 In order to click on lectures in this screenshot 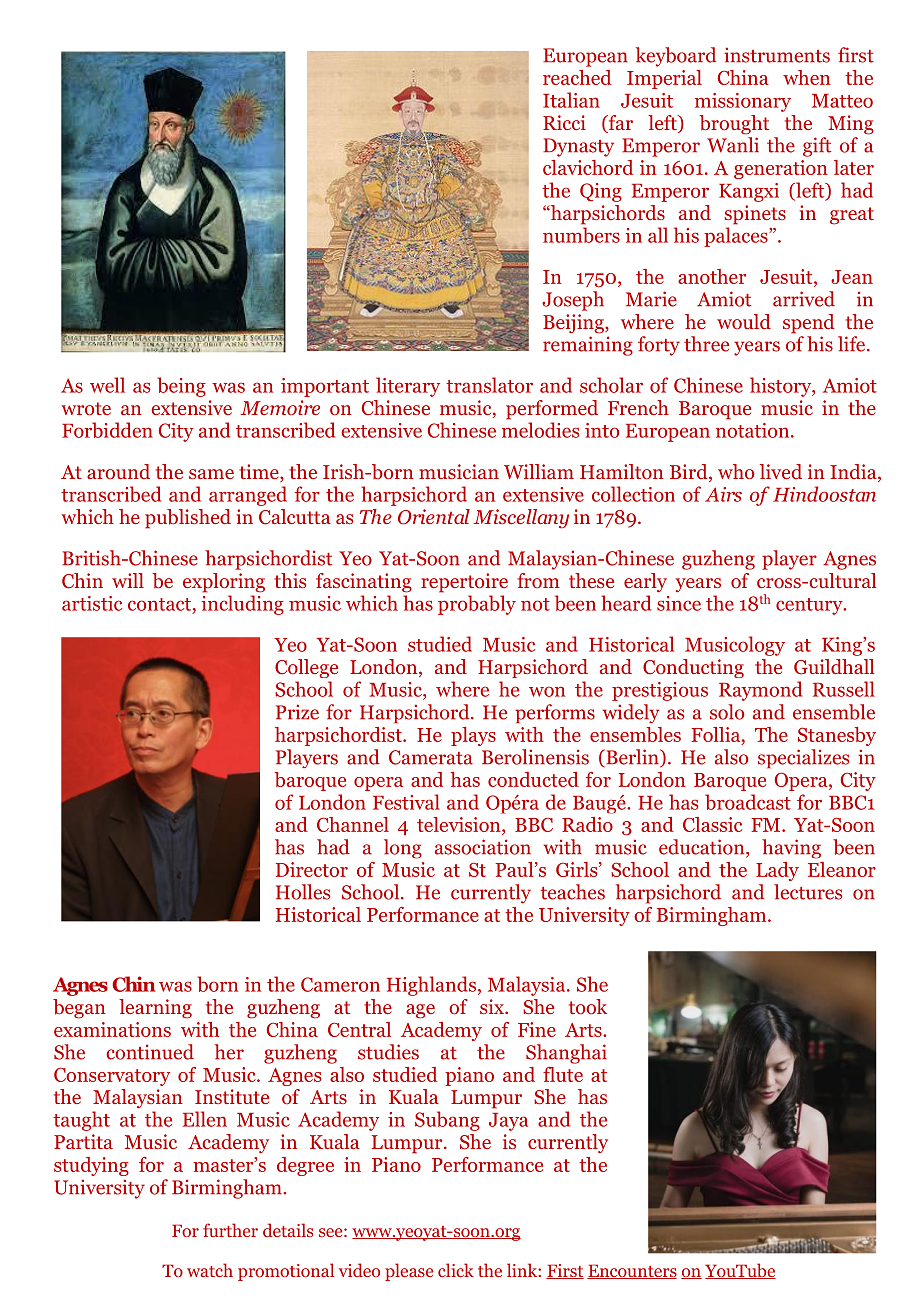, I will do `click(808, 892)`.
